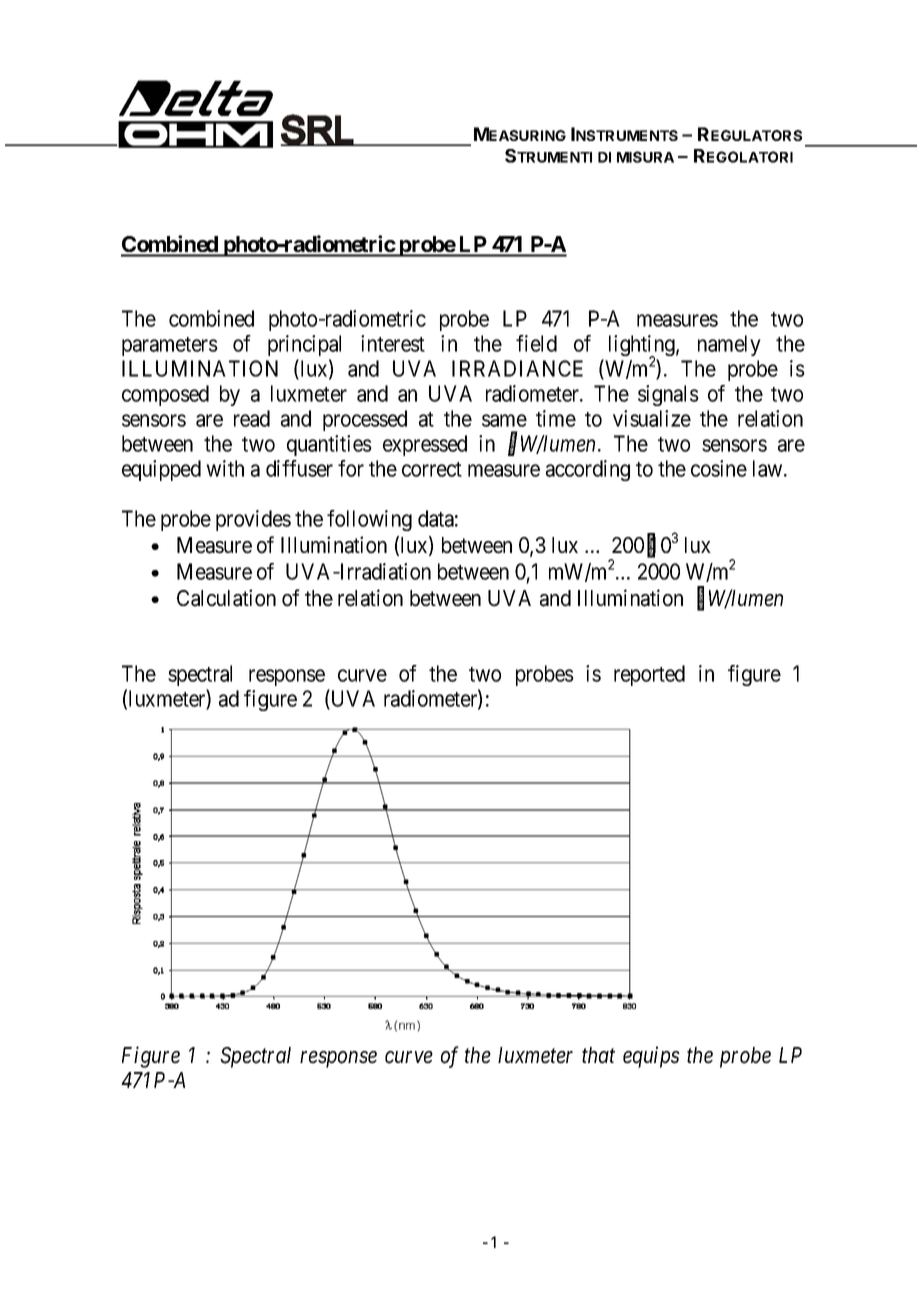  I want to click on parameters, so click(170, 346).
